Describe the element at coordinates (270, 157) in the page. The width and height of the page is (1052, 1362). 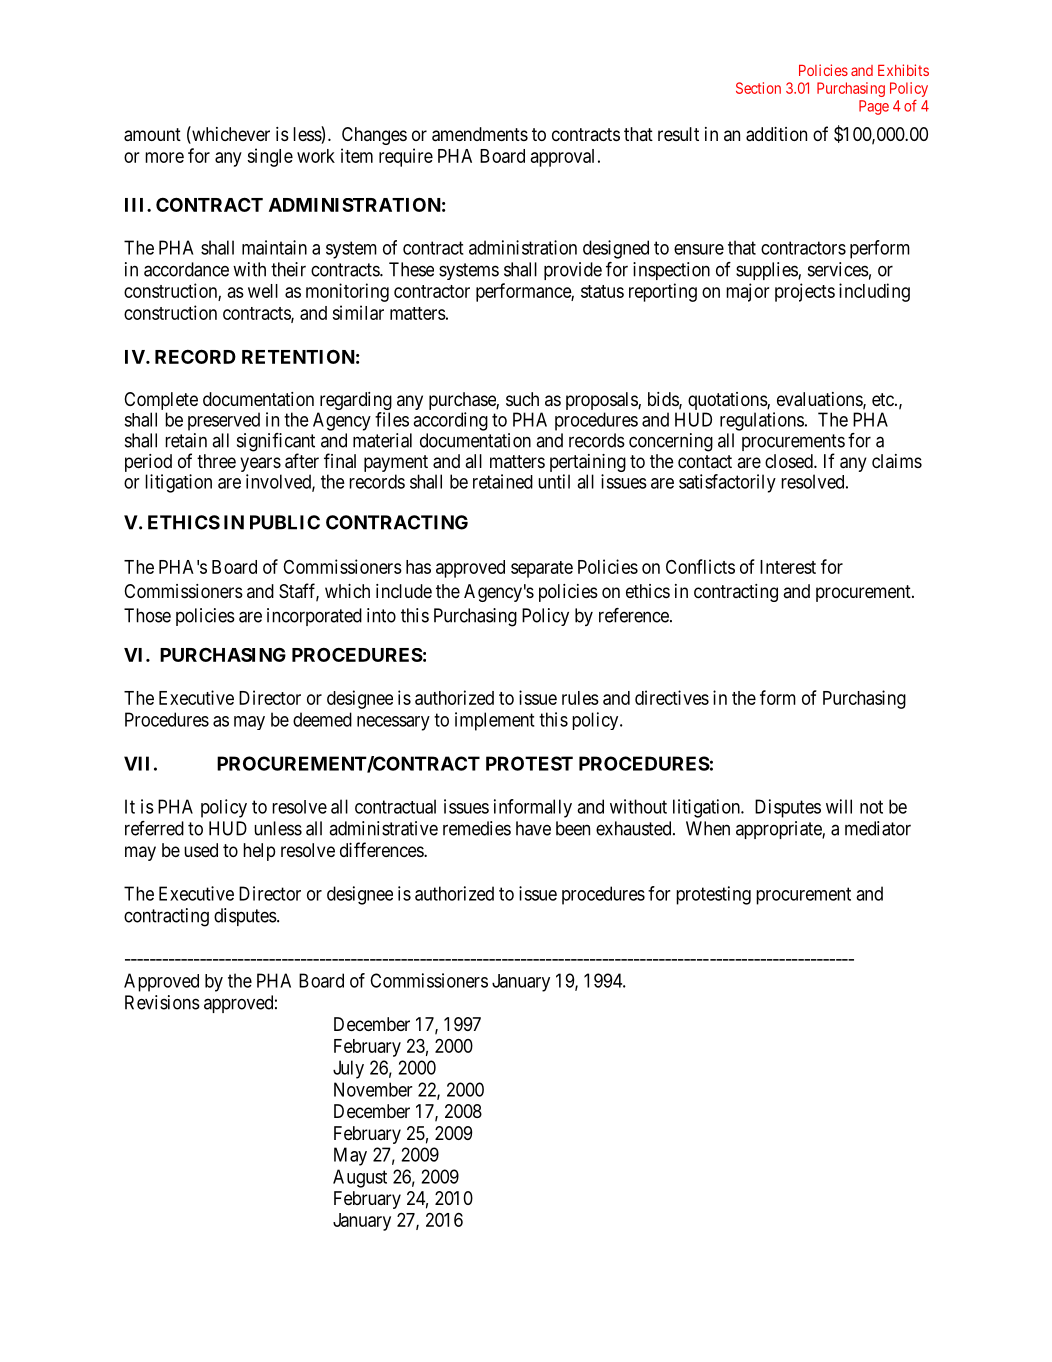
I see `single` at that location.
